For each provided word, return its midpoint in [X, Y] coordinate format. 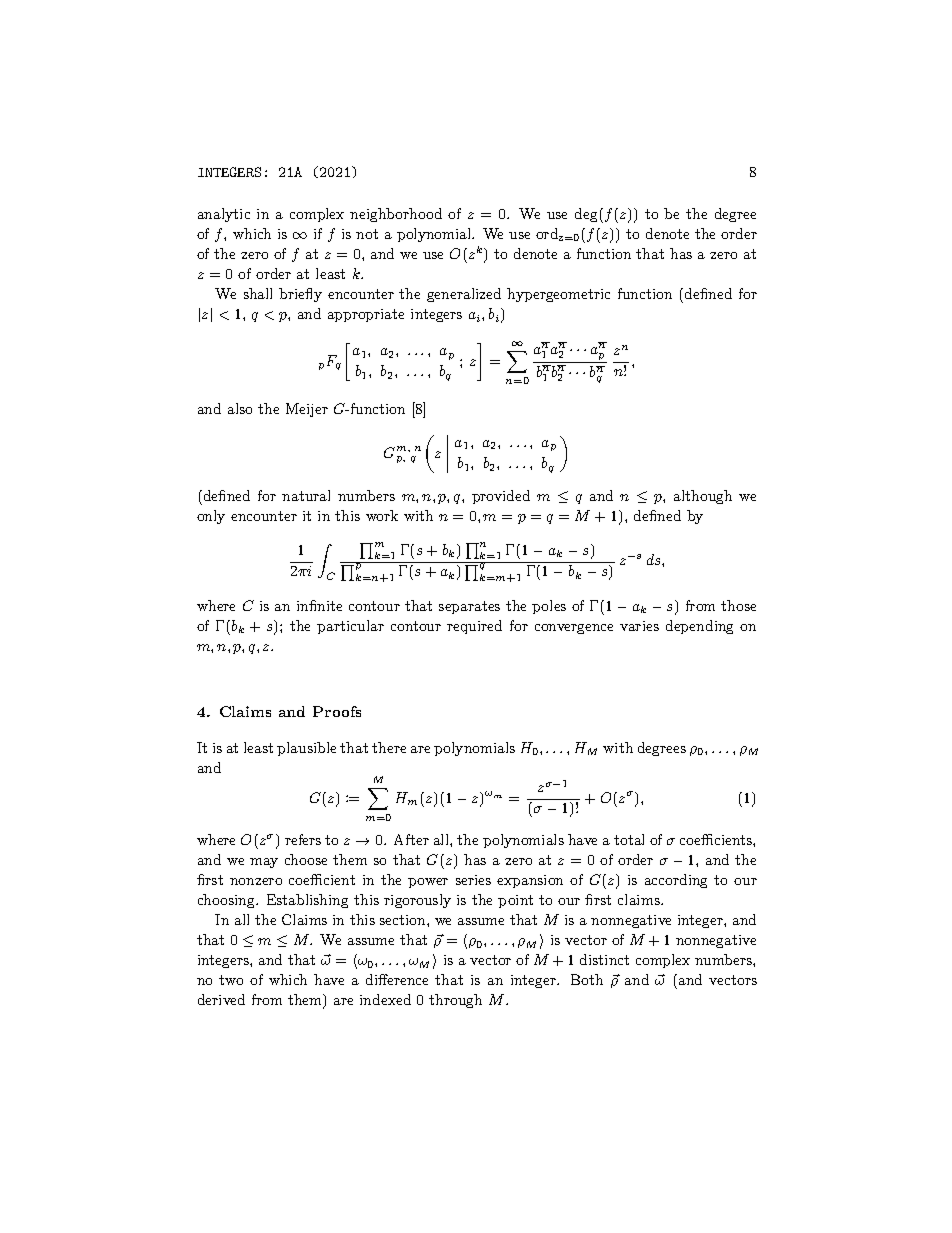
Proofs [337, 711]
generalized [464, 295]
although [703, 497]
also [240, 408]
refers [303, 839]
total [629, 839]
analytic [224, 215]
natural [306, 495]
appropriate [366, 315]
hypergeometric [558, 295]
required [474, 627]
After [411, 839]
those [738, 605]
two [231, 980]
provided [501, 497]
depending [699, 627]
